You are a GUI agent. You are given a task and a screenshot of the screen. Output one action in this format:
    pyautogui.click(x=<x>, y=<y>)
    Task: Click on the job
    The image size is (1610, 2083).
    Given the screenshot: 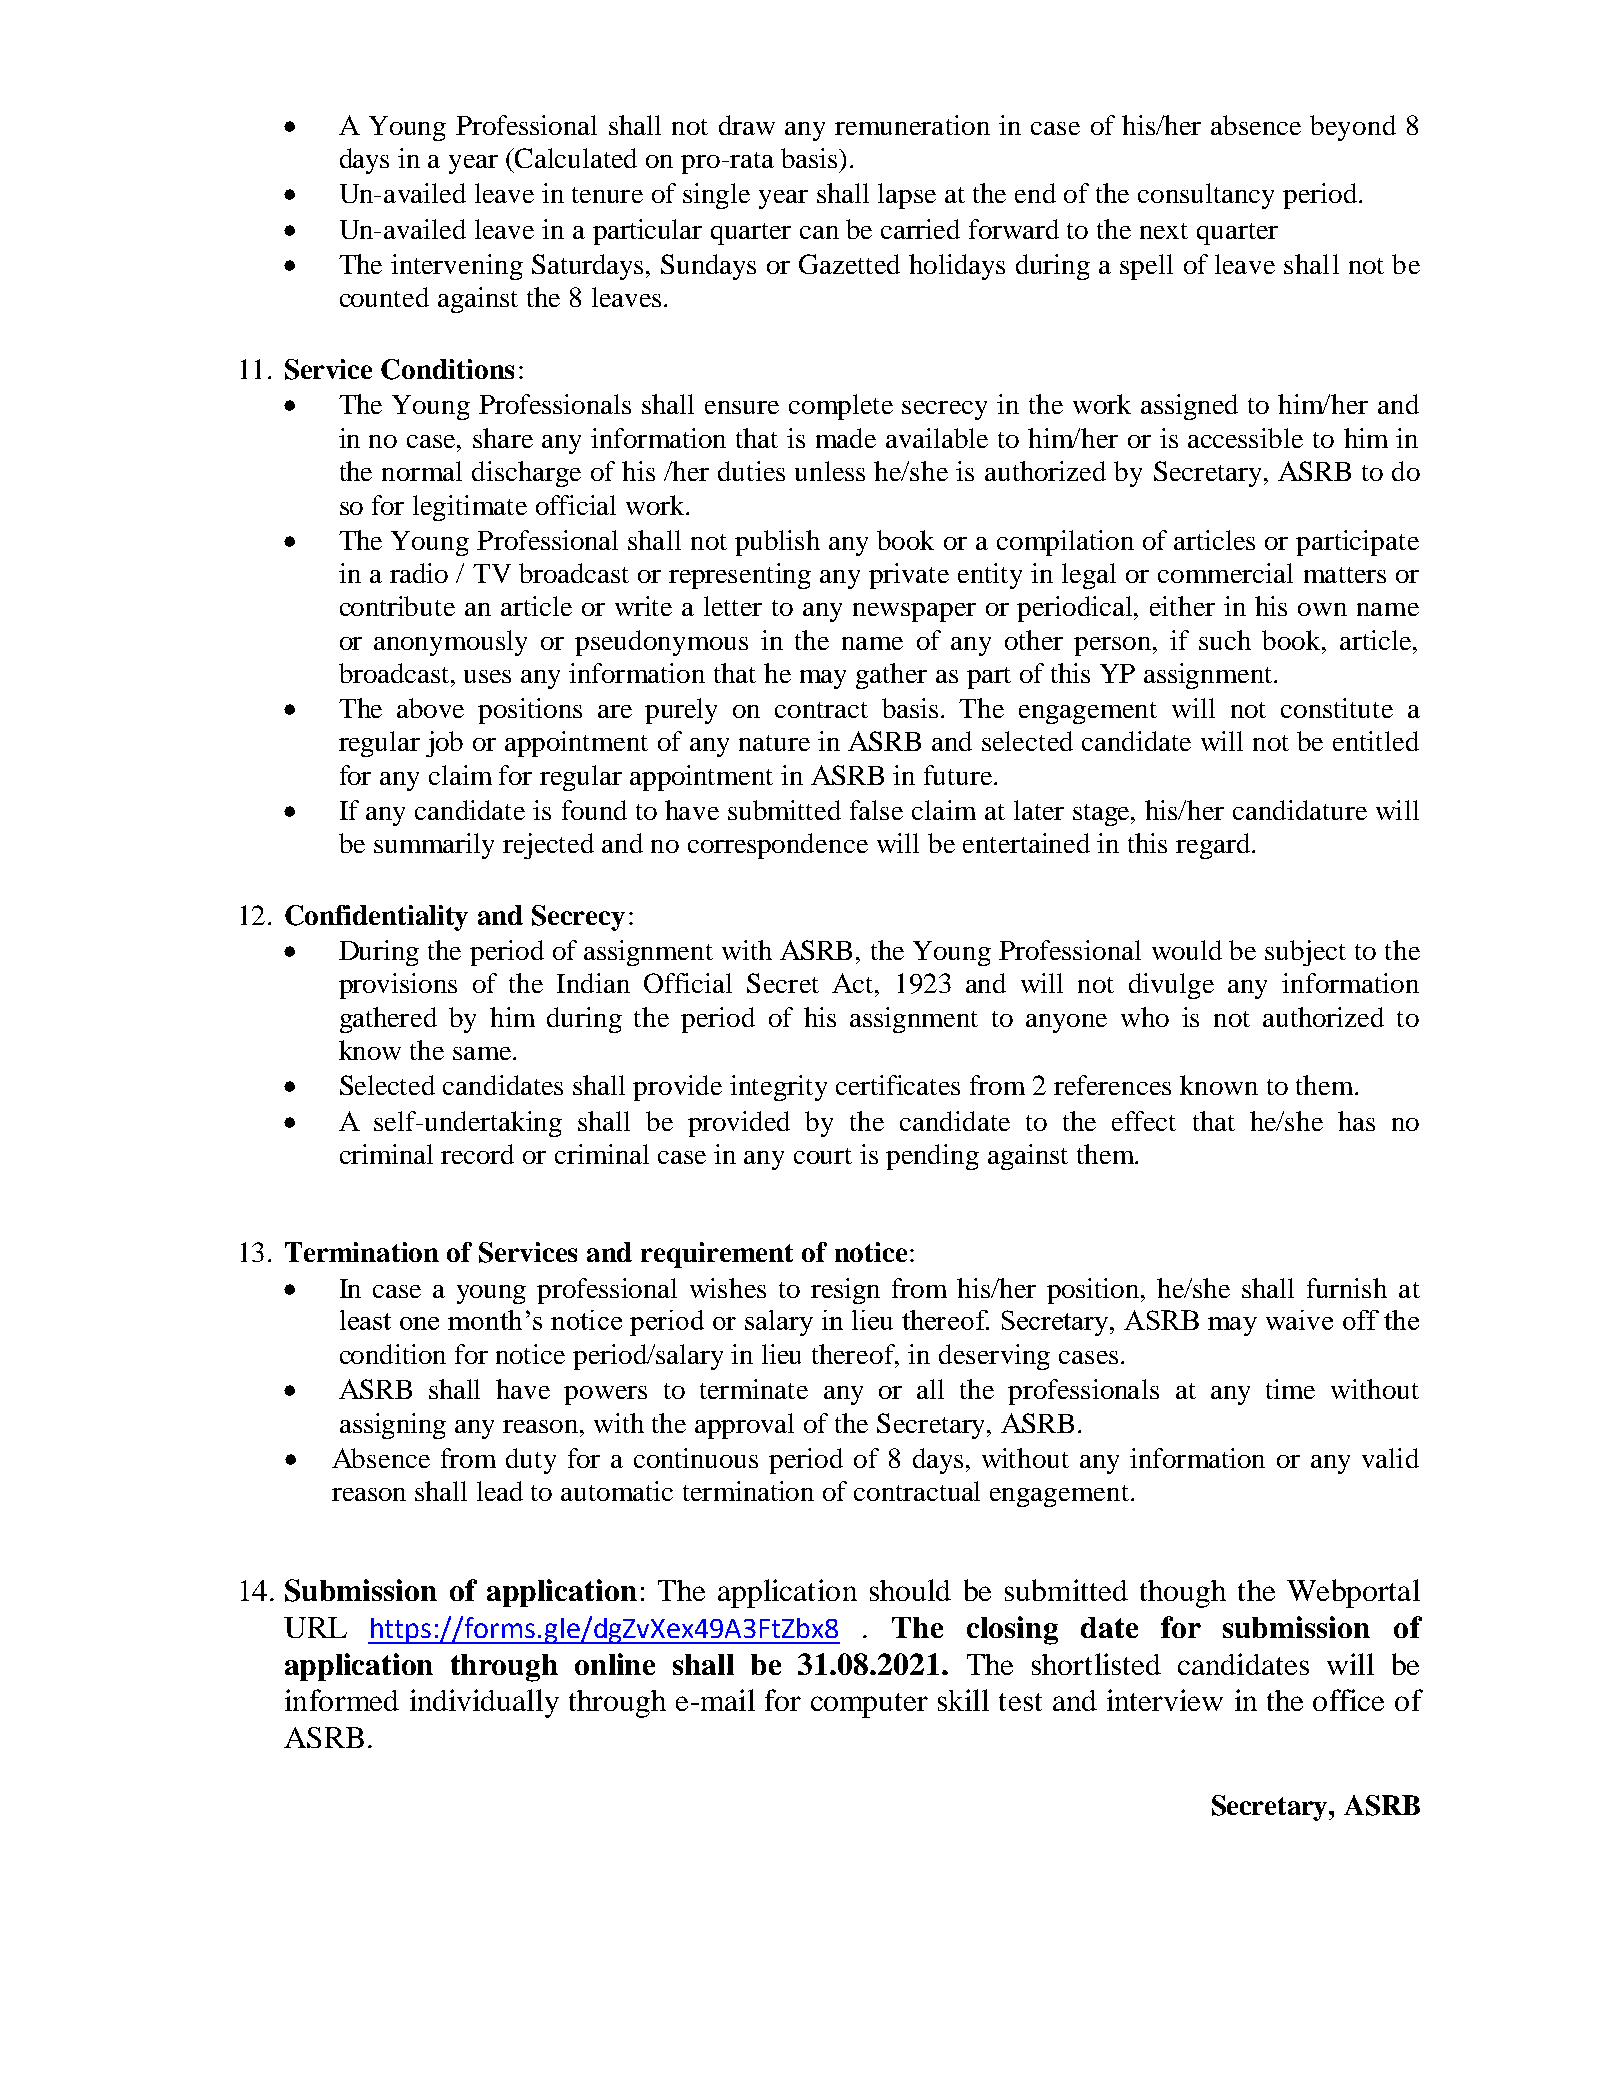 What is the action you would take?
    pyautogui.click(x=444, y=744)
